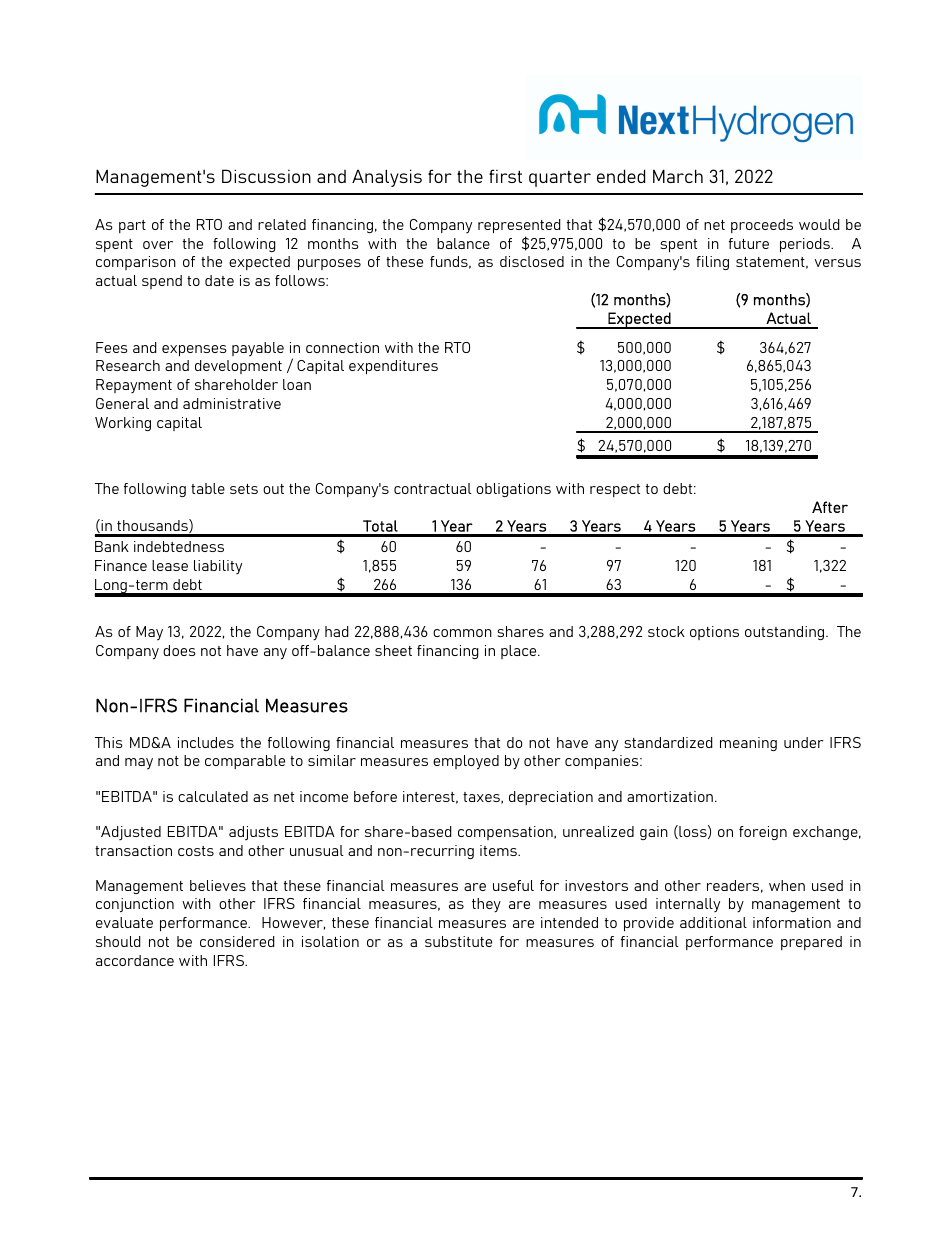 The image size is (952, 1233). Describe the element at coordinates (830, 507) in the screenshot. I see `After` at that location.
